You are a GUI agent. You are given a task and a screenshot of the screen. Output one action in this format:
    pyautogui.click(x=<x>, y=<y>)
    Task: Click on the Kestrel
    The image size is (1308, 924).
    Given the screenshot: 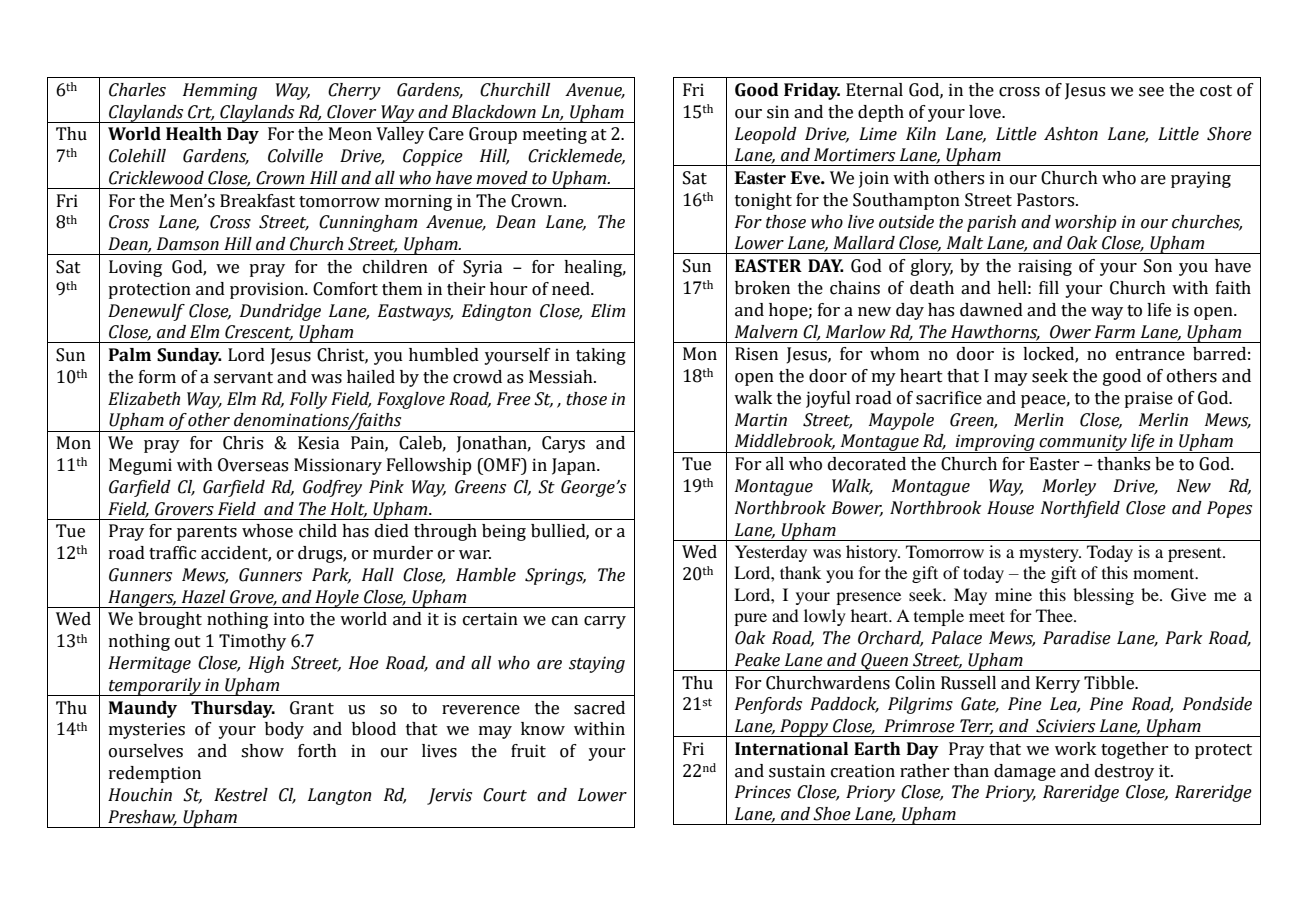 What is the action you would take?
    pyautogui.click(x=241, y=795)
